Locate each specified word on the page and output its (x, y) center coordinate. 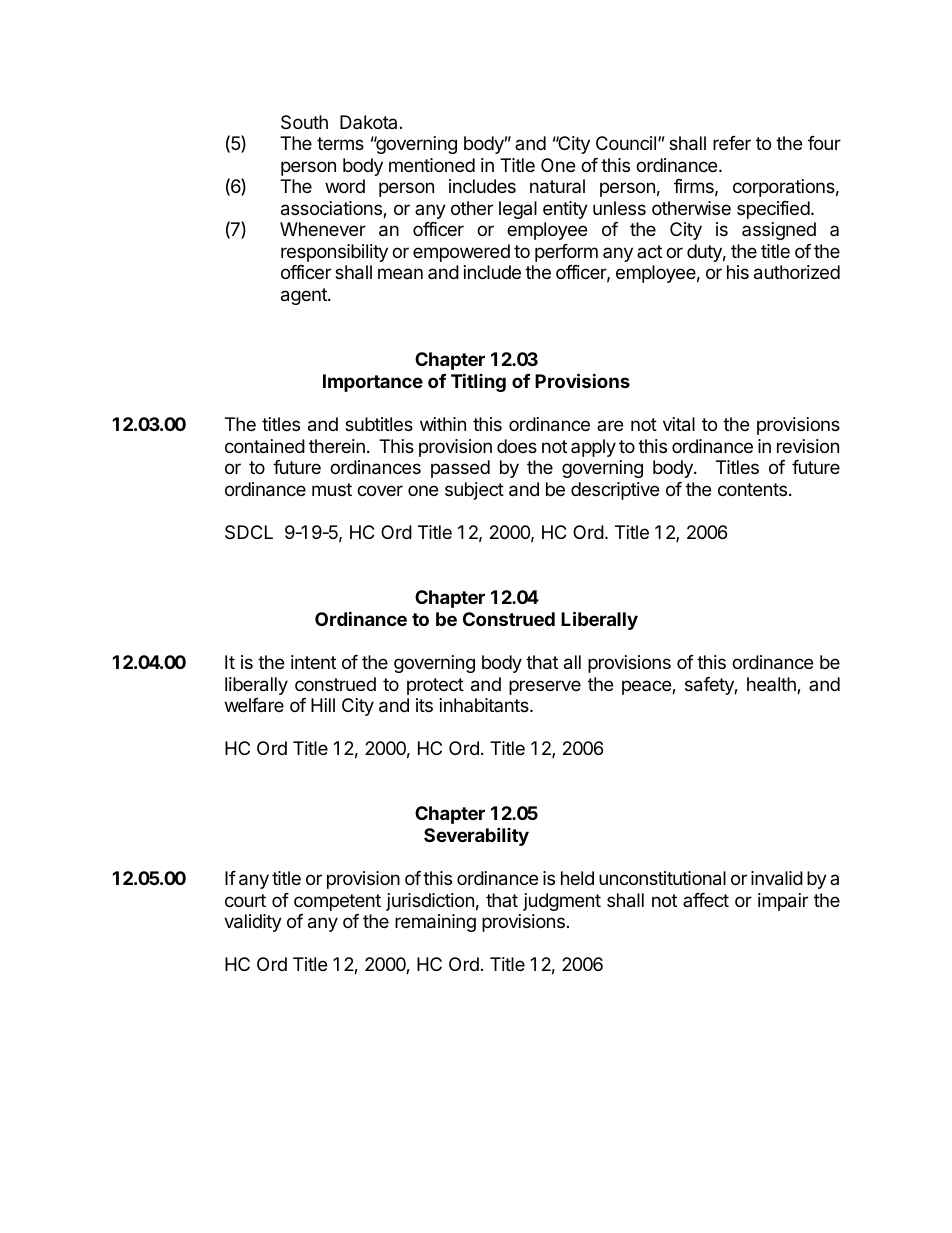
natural (557, 186)
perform (566, 253)
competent (337, 902)
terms (340, 143)
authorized (797, 272)
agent (305, 296)
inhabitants (485, 705)
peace (647, 687)
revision (808, 446)
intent (313, 662)
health (772, 685)
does (517, 446)
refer (732, 143)
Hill (323, 705)
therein (337, 446)
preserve (545, 687)
